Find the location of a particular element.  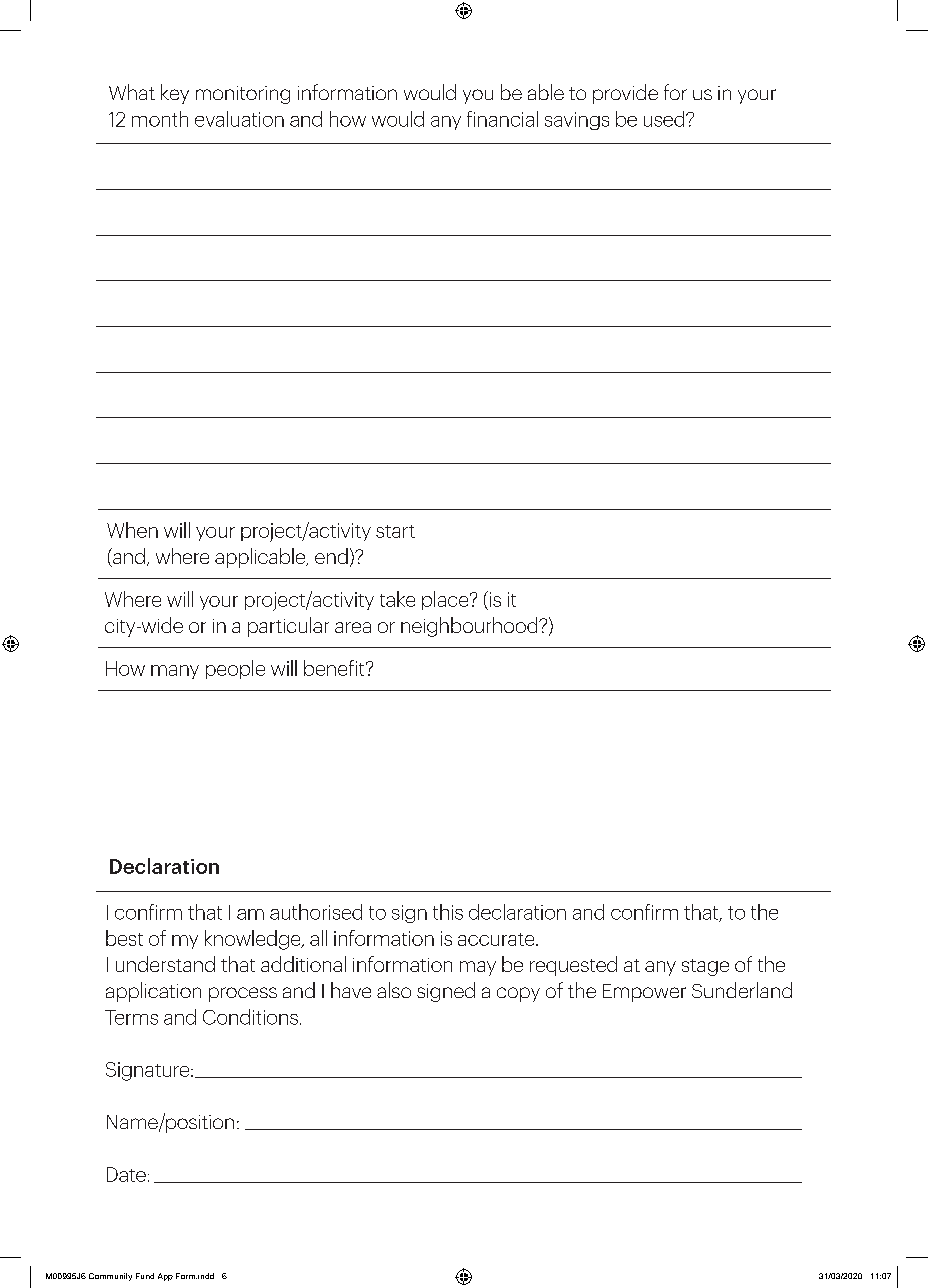

Fund is located at coordinates (145, 1276).
